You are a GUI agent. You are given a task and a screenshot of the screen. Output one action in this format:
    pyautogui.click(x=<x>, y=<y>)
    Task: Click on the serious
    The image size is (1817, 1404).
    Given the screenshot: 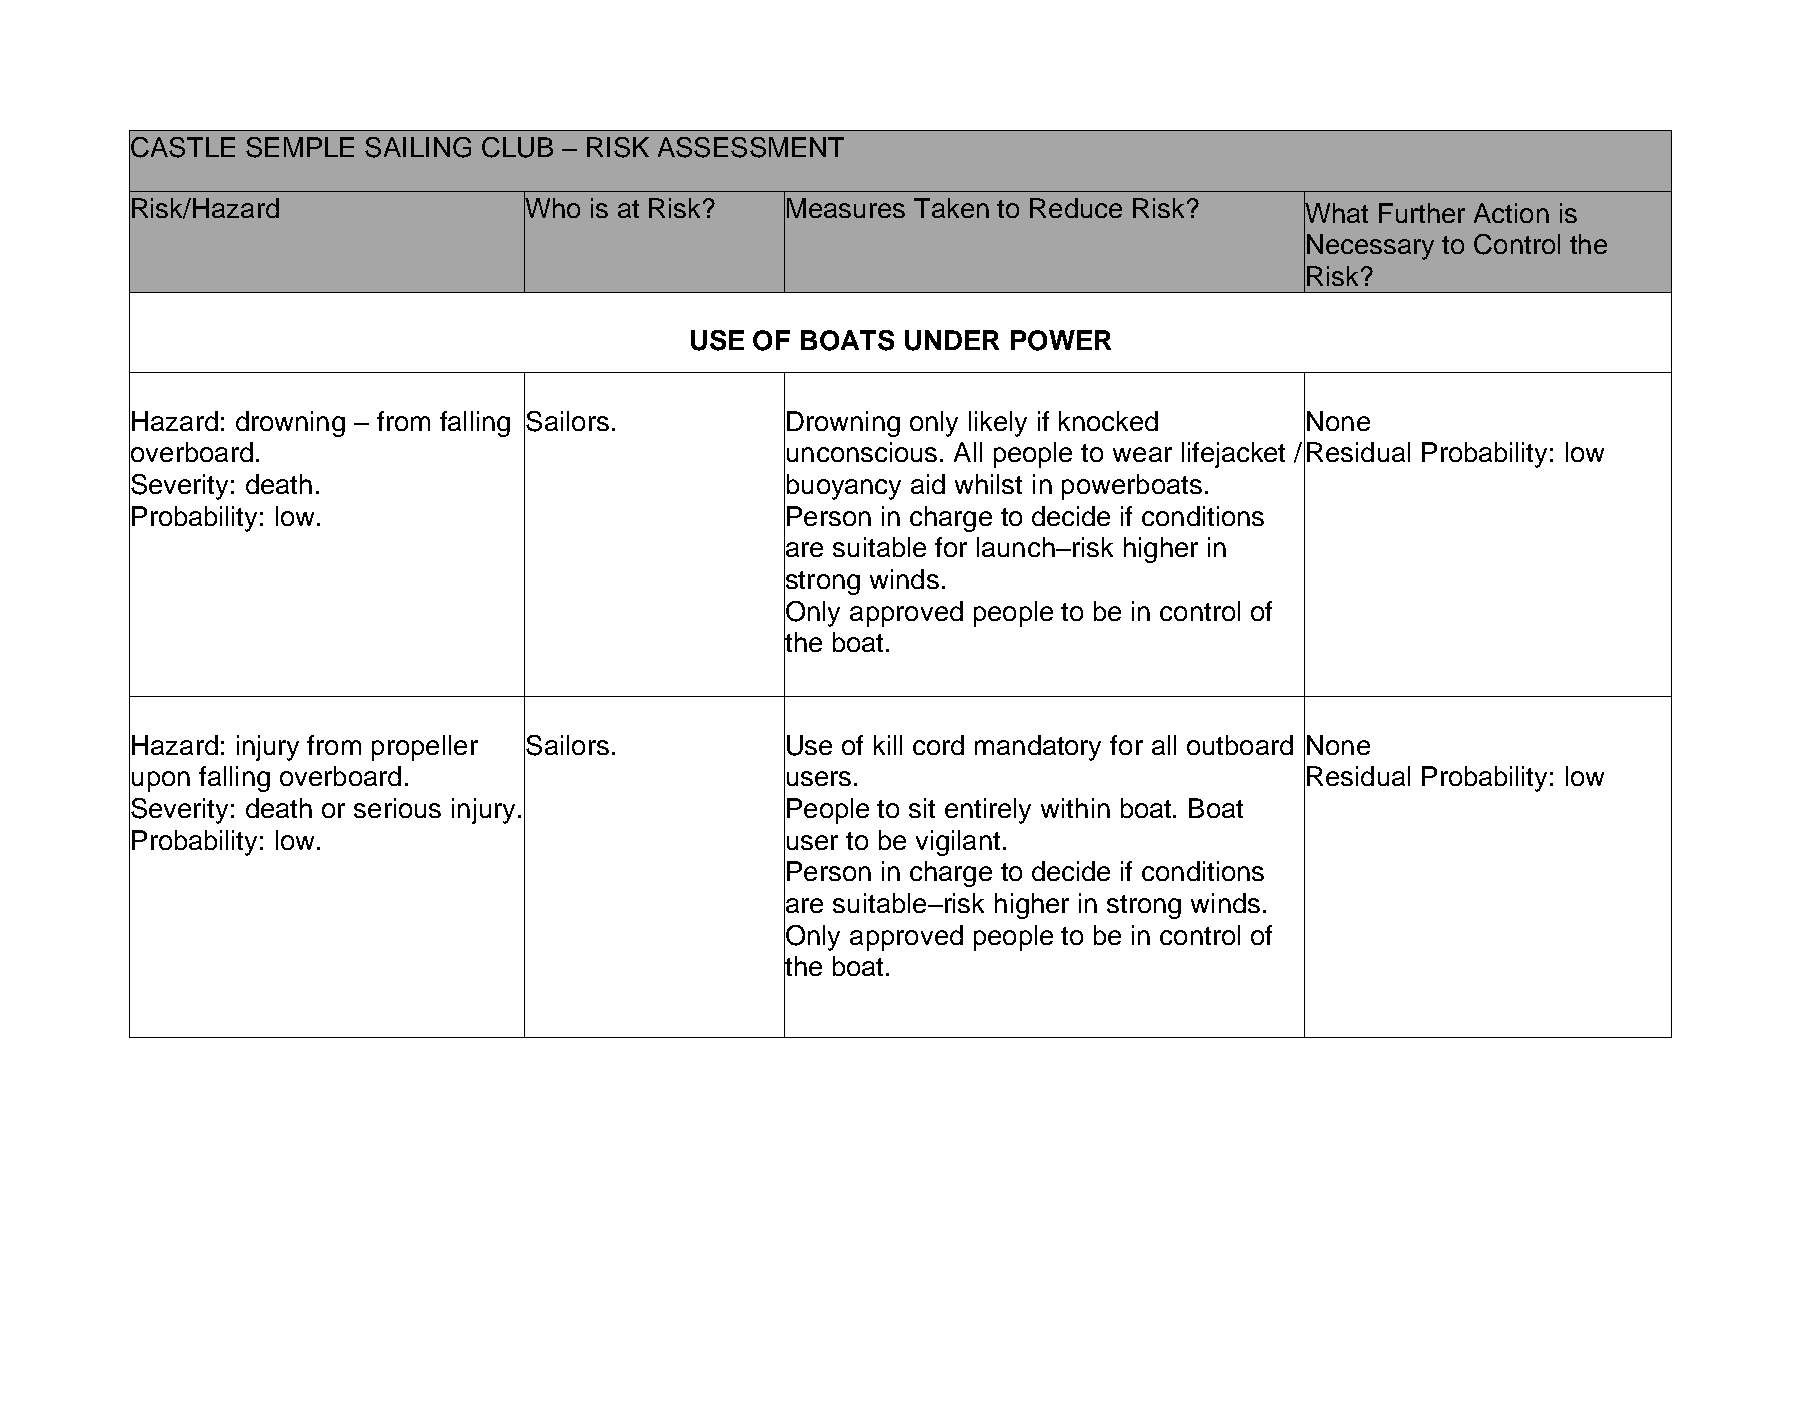 What is the action you would take?
    pyautogui.click(x=397, y=808)
